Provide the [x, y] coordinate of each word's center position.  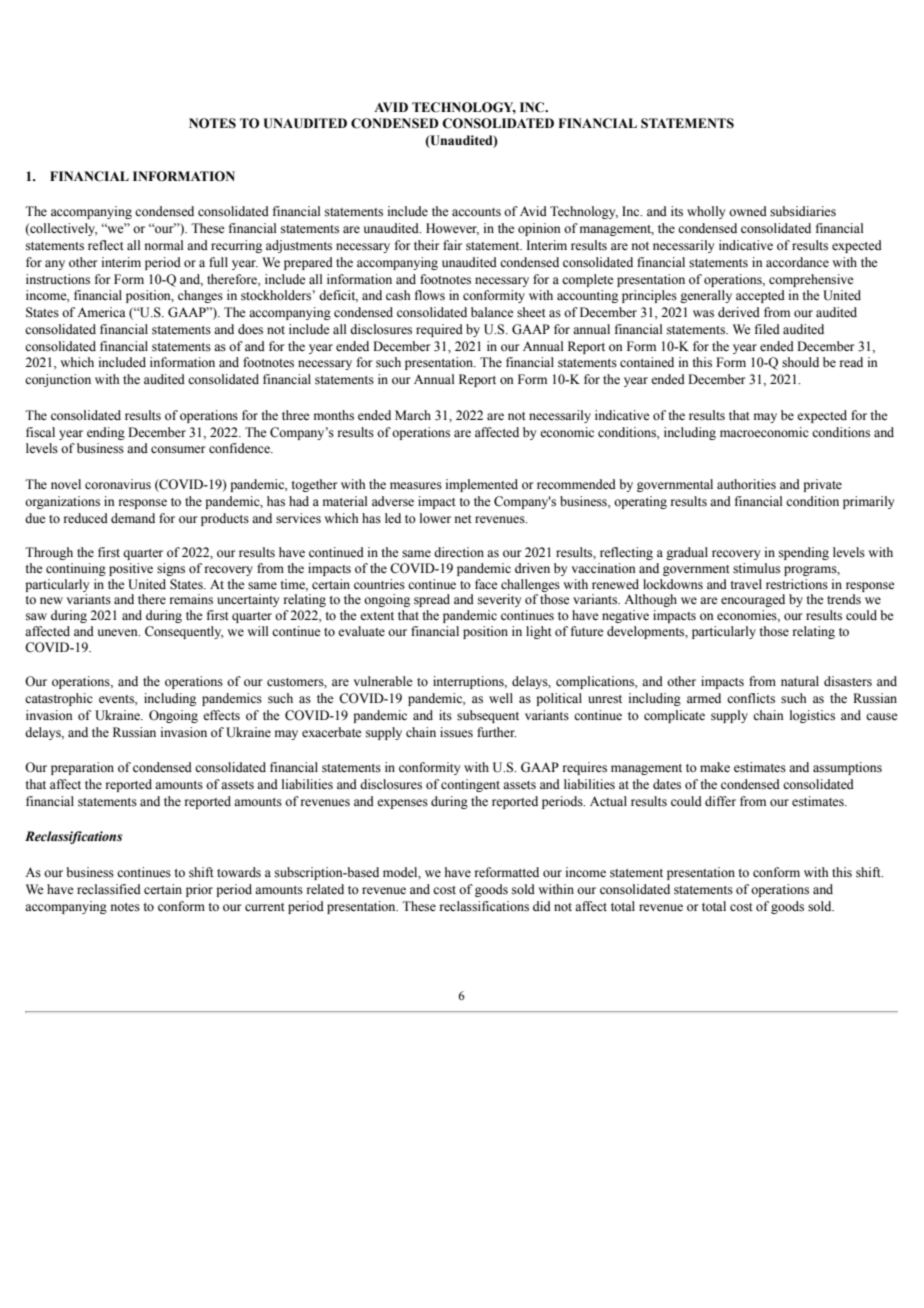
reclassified [109, 889]
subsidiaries [803, 211]
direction [459, 552]
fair [452, 245]
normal [164, 245]
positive [131, 569]
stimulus [756, 568]
